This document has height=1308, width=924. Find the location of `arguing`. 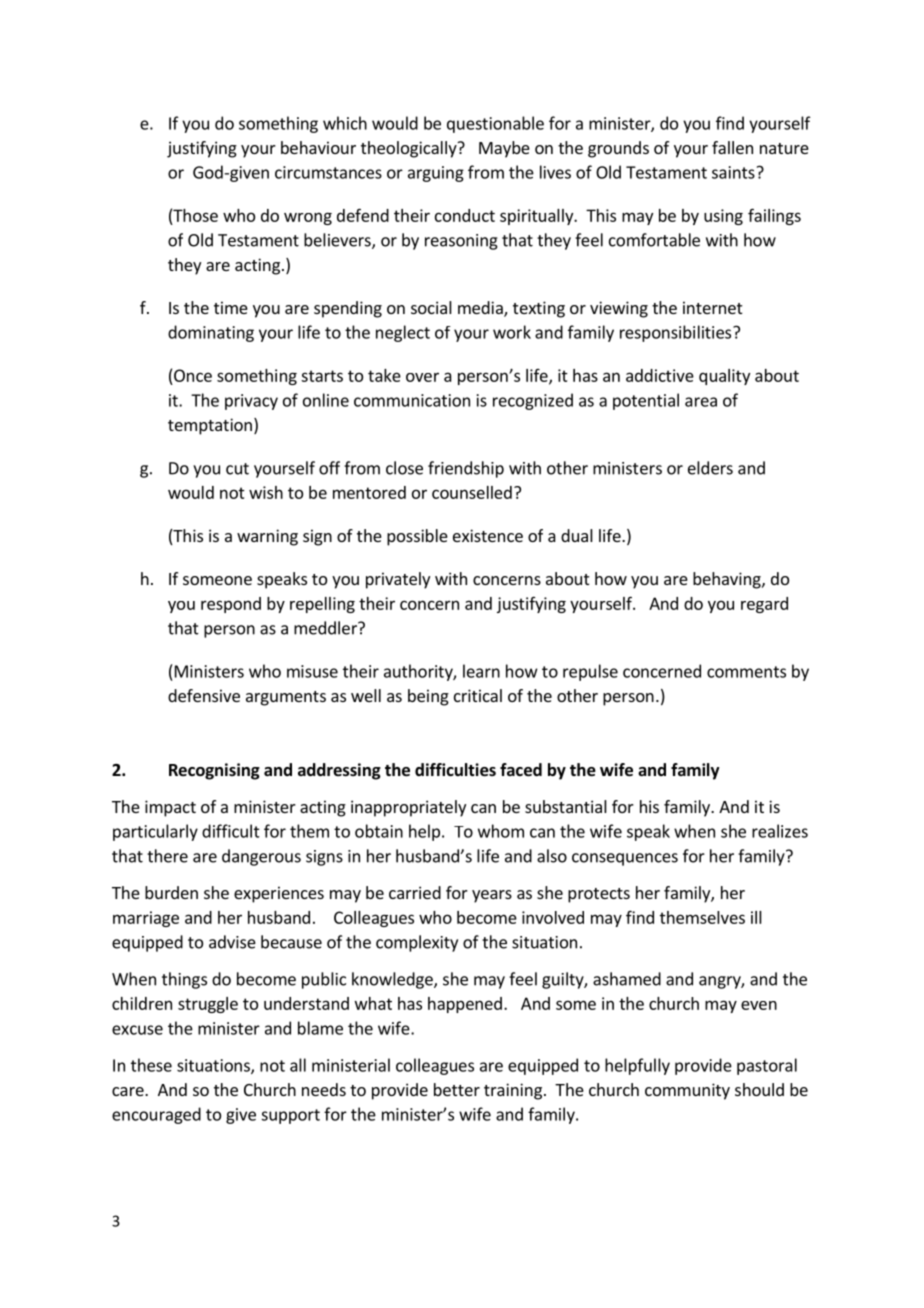

arguing is located at coordinates (436, 174).
